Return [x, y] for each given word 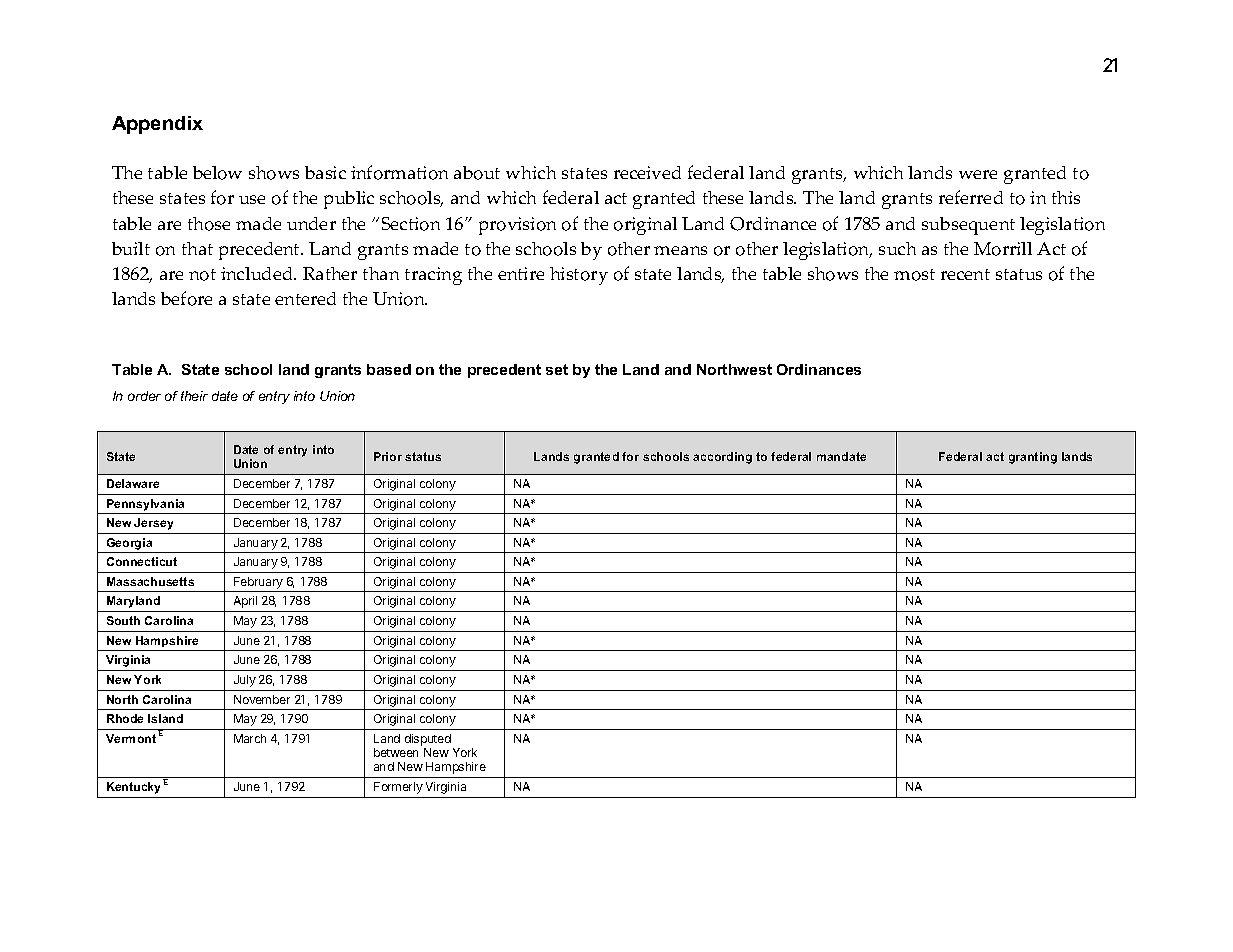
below [217, 173]
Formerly [398, 788]
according [722, 458]
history [579, 276]
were [978, 174]
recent [965, 274]
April [245, 602]
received [647, 172]
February [258, 584]
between [396, 752]
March [250, 738]
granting [1033, 458]
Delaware [133, 483]
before [186, 298]
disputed [428, 740]
